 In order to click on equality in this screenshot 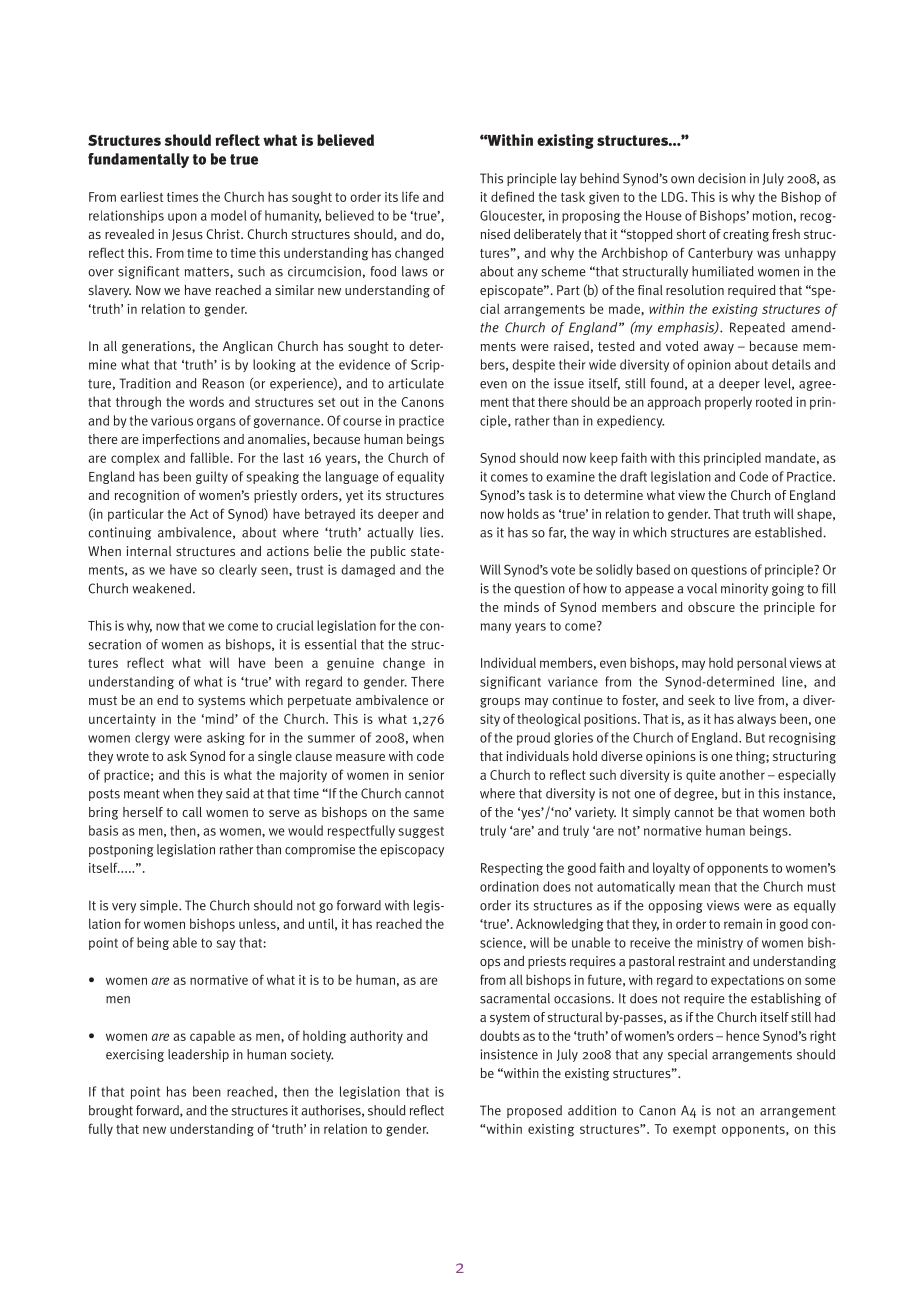, I will do `click(420, 477)`.
